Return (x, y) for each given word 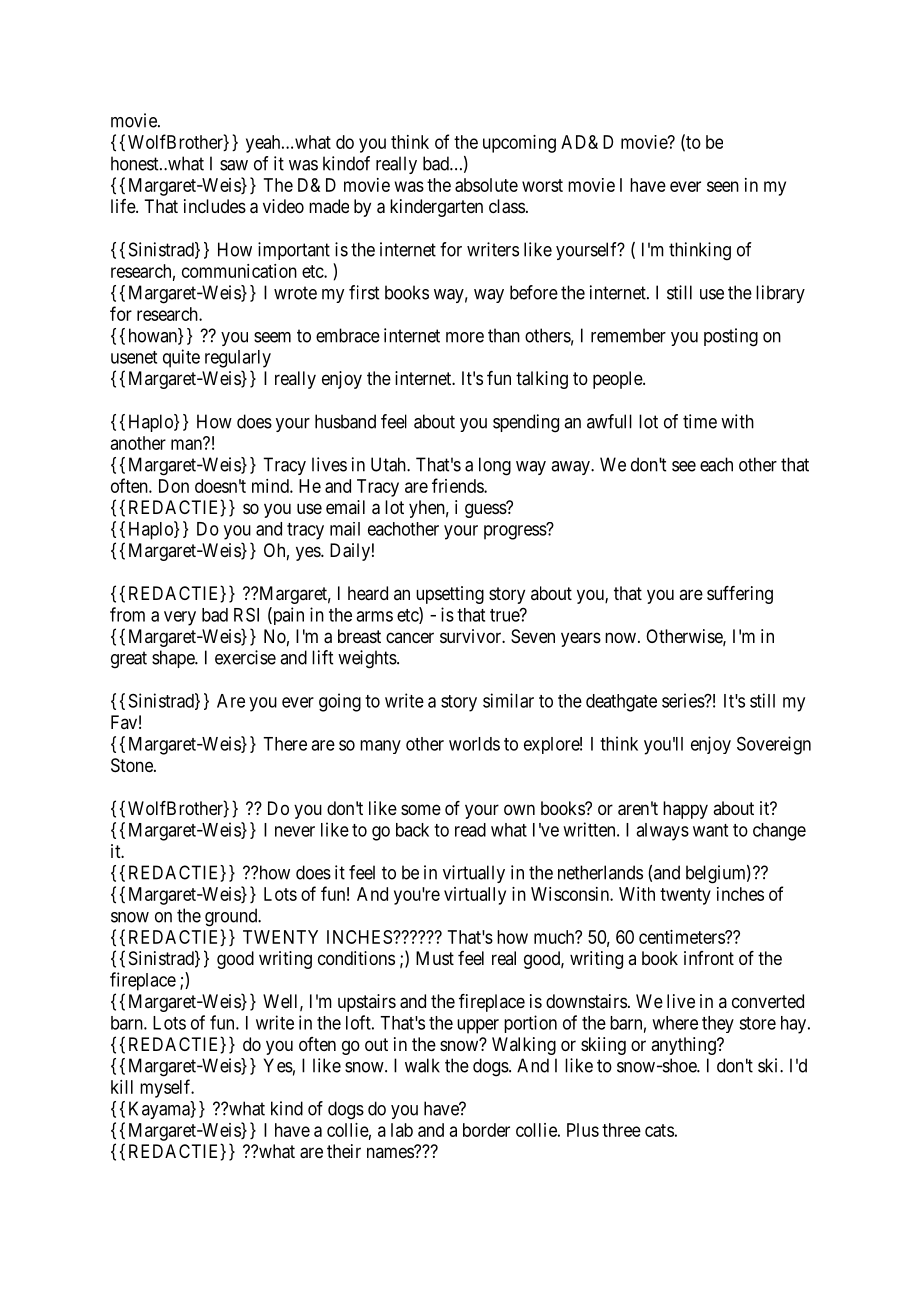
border (486, 1130)
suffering (740, 595)
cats (659, 1130)
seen (723, 186)
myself (167, 1088)
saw (234, 165)
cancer (410, 637)
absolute (486, 185)
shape (174, 659)
